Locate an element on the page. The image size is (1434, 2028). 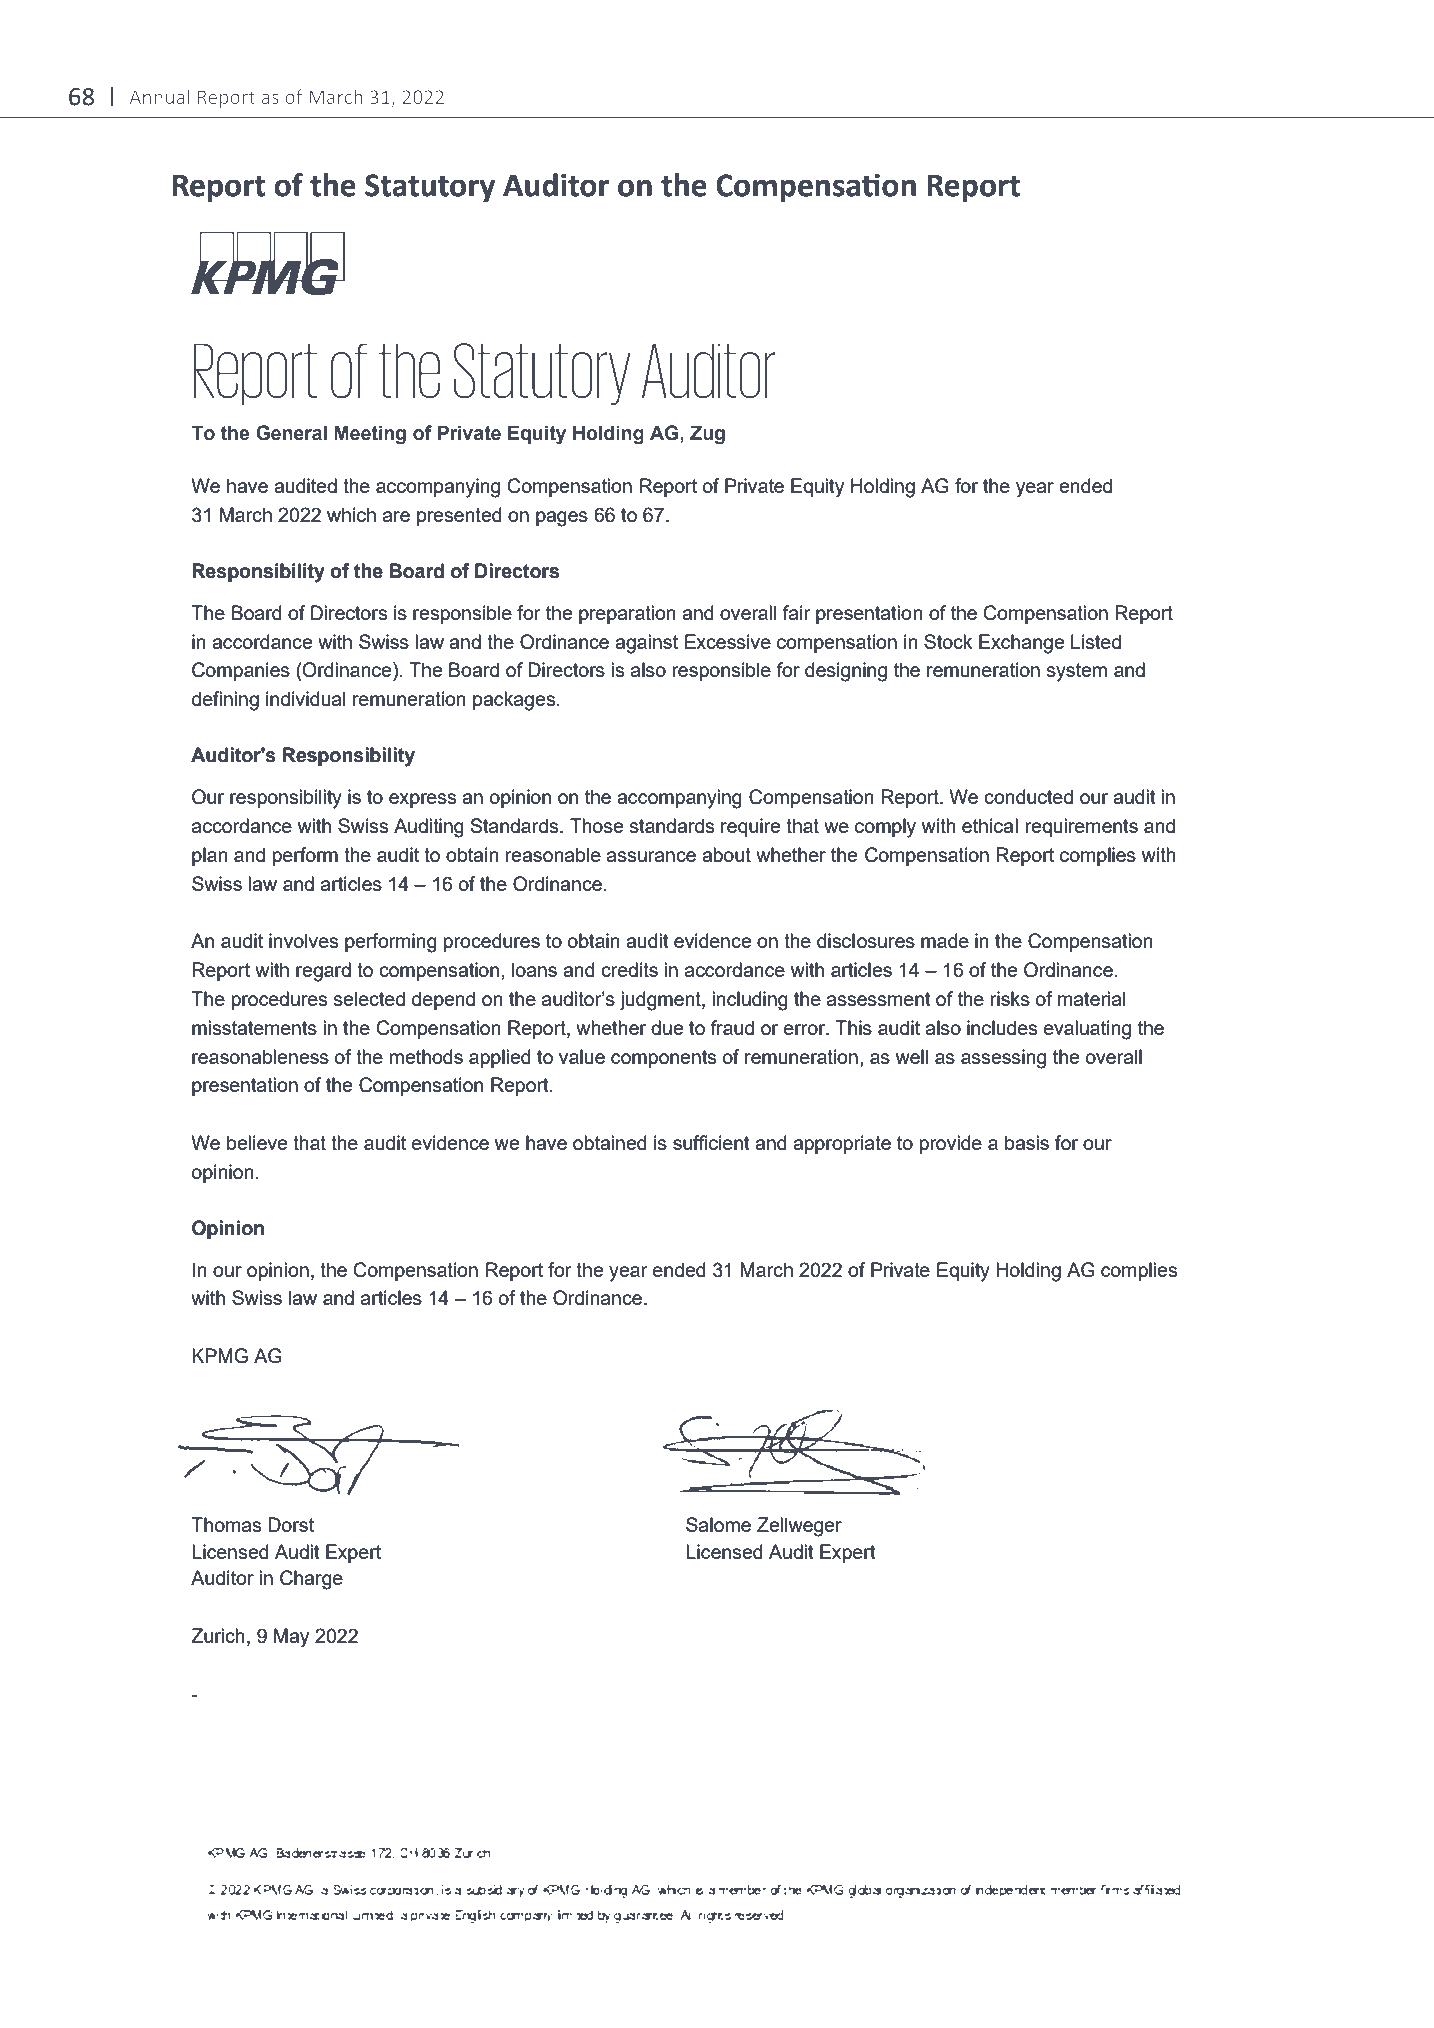
fair is located at coordinates (796, 612).
